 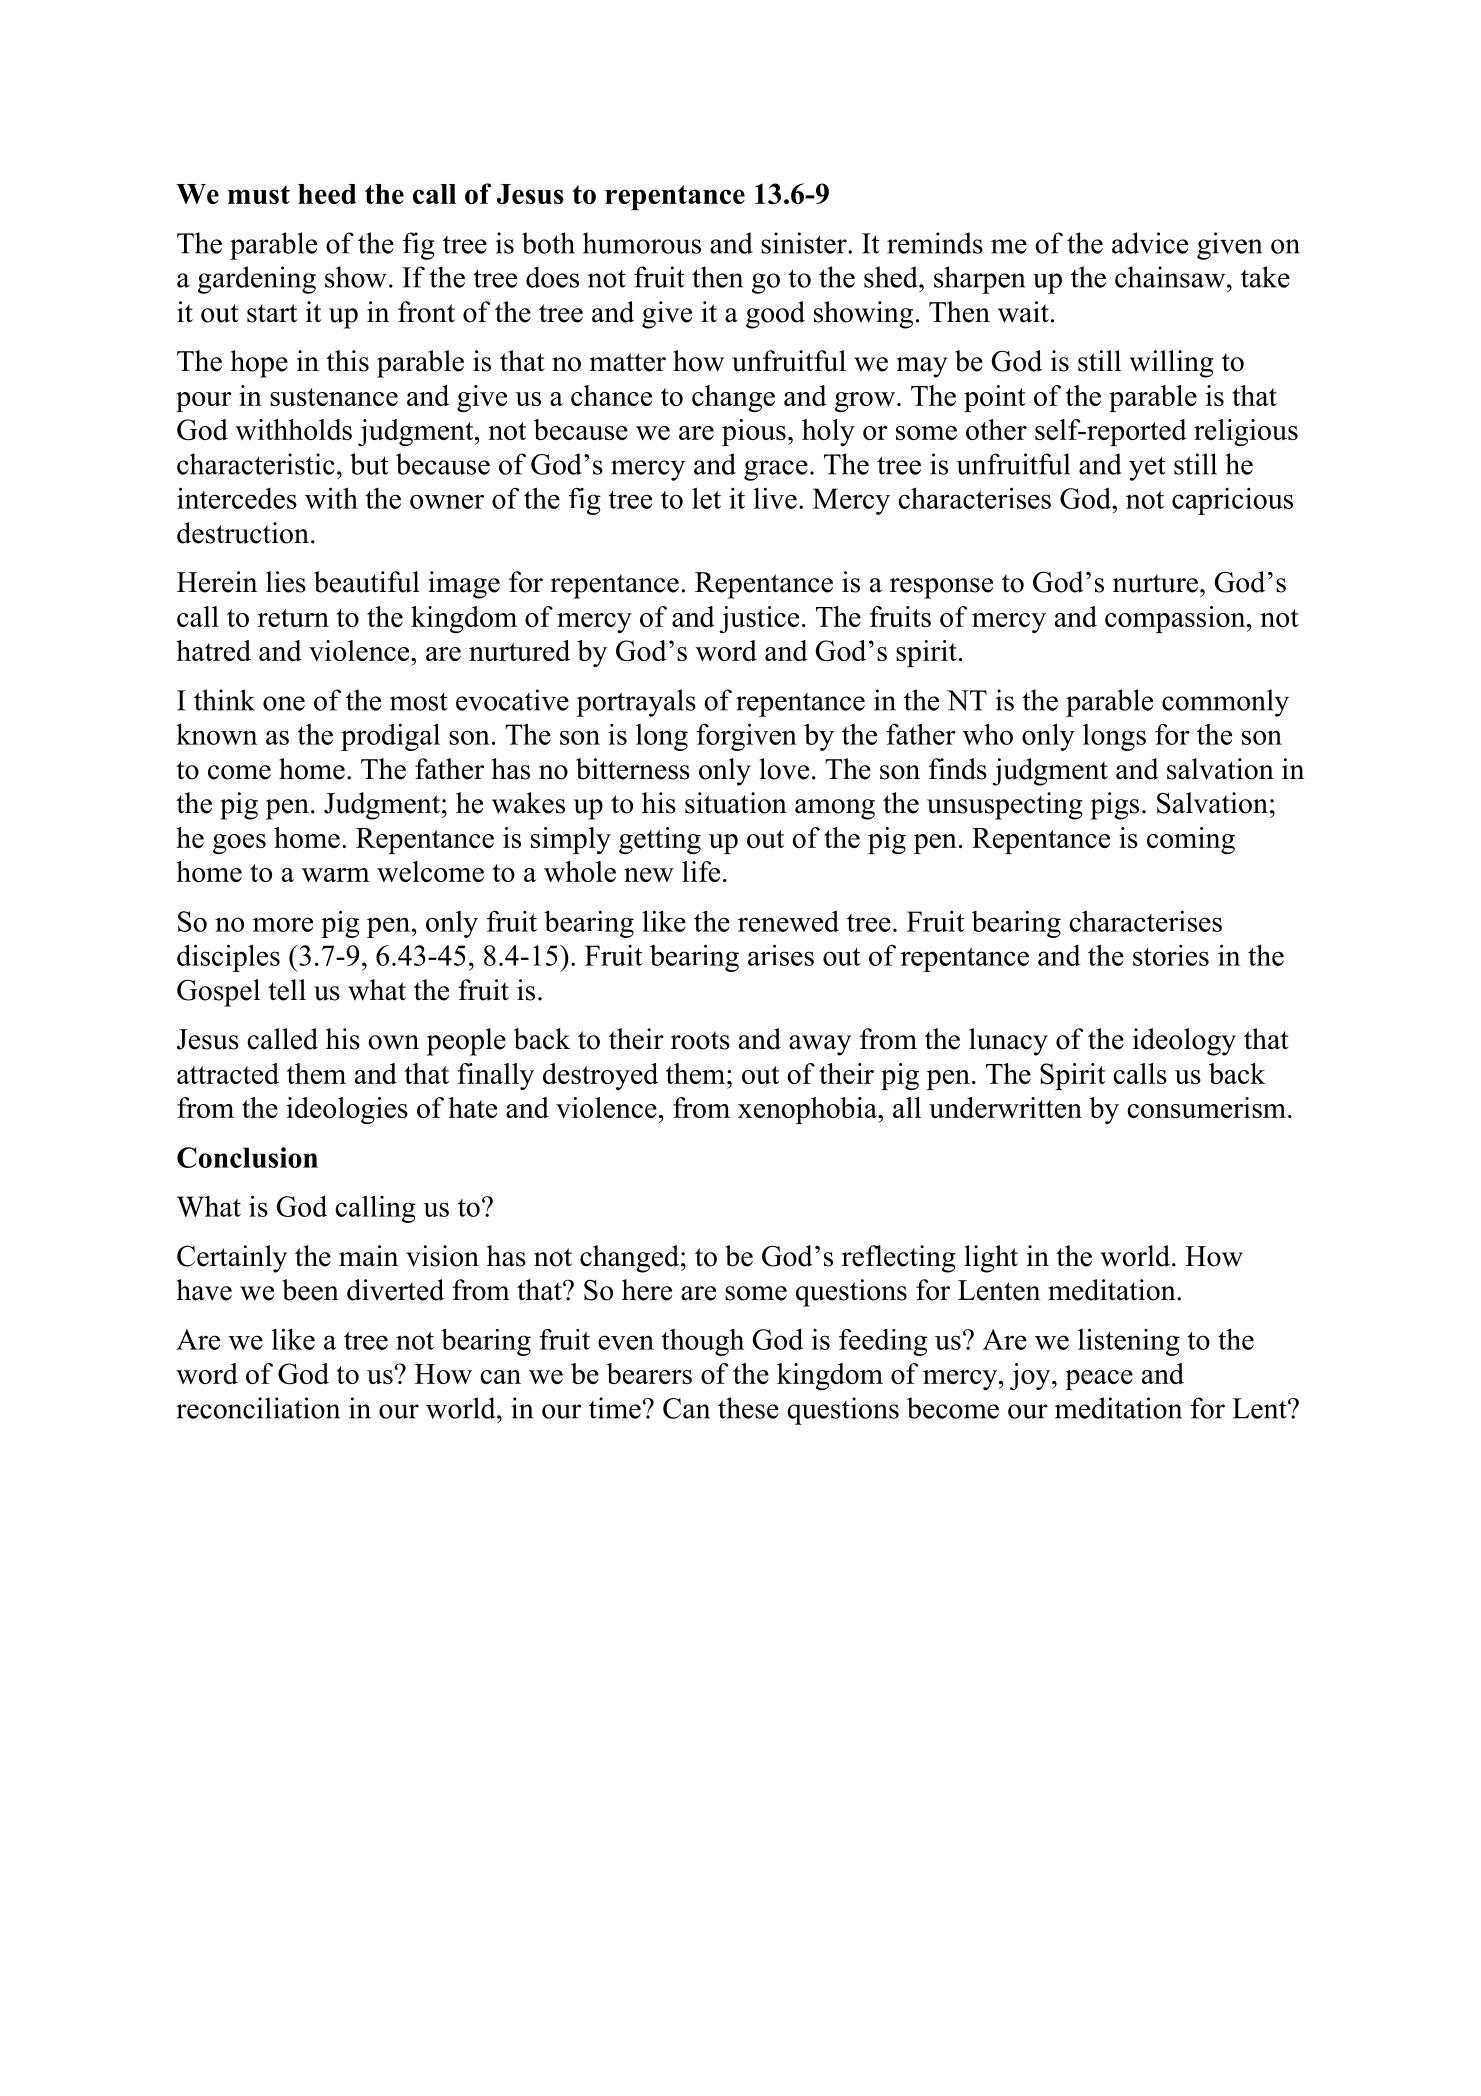 I want to click on pigs, so click(x=1114, y=806).
